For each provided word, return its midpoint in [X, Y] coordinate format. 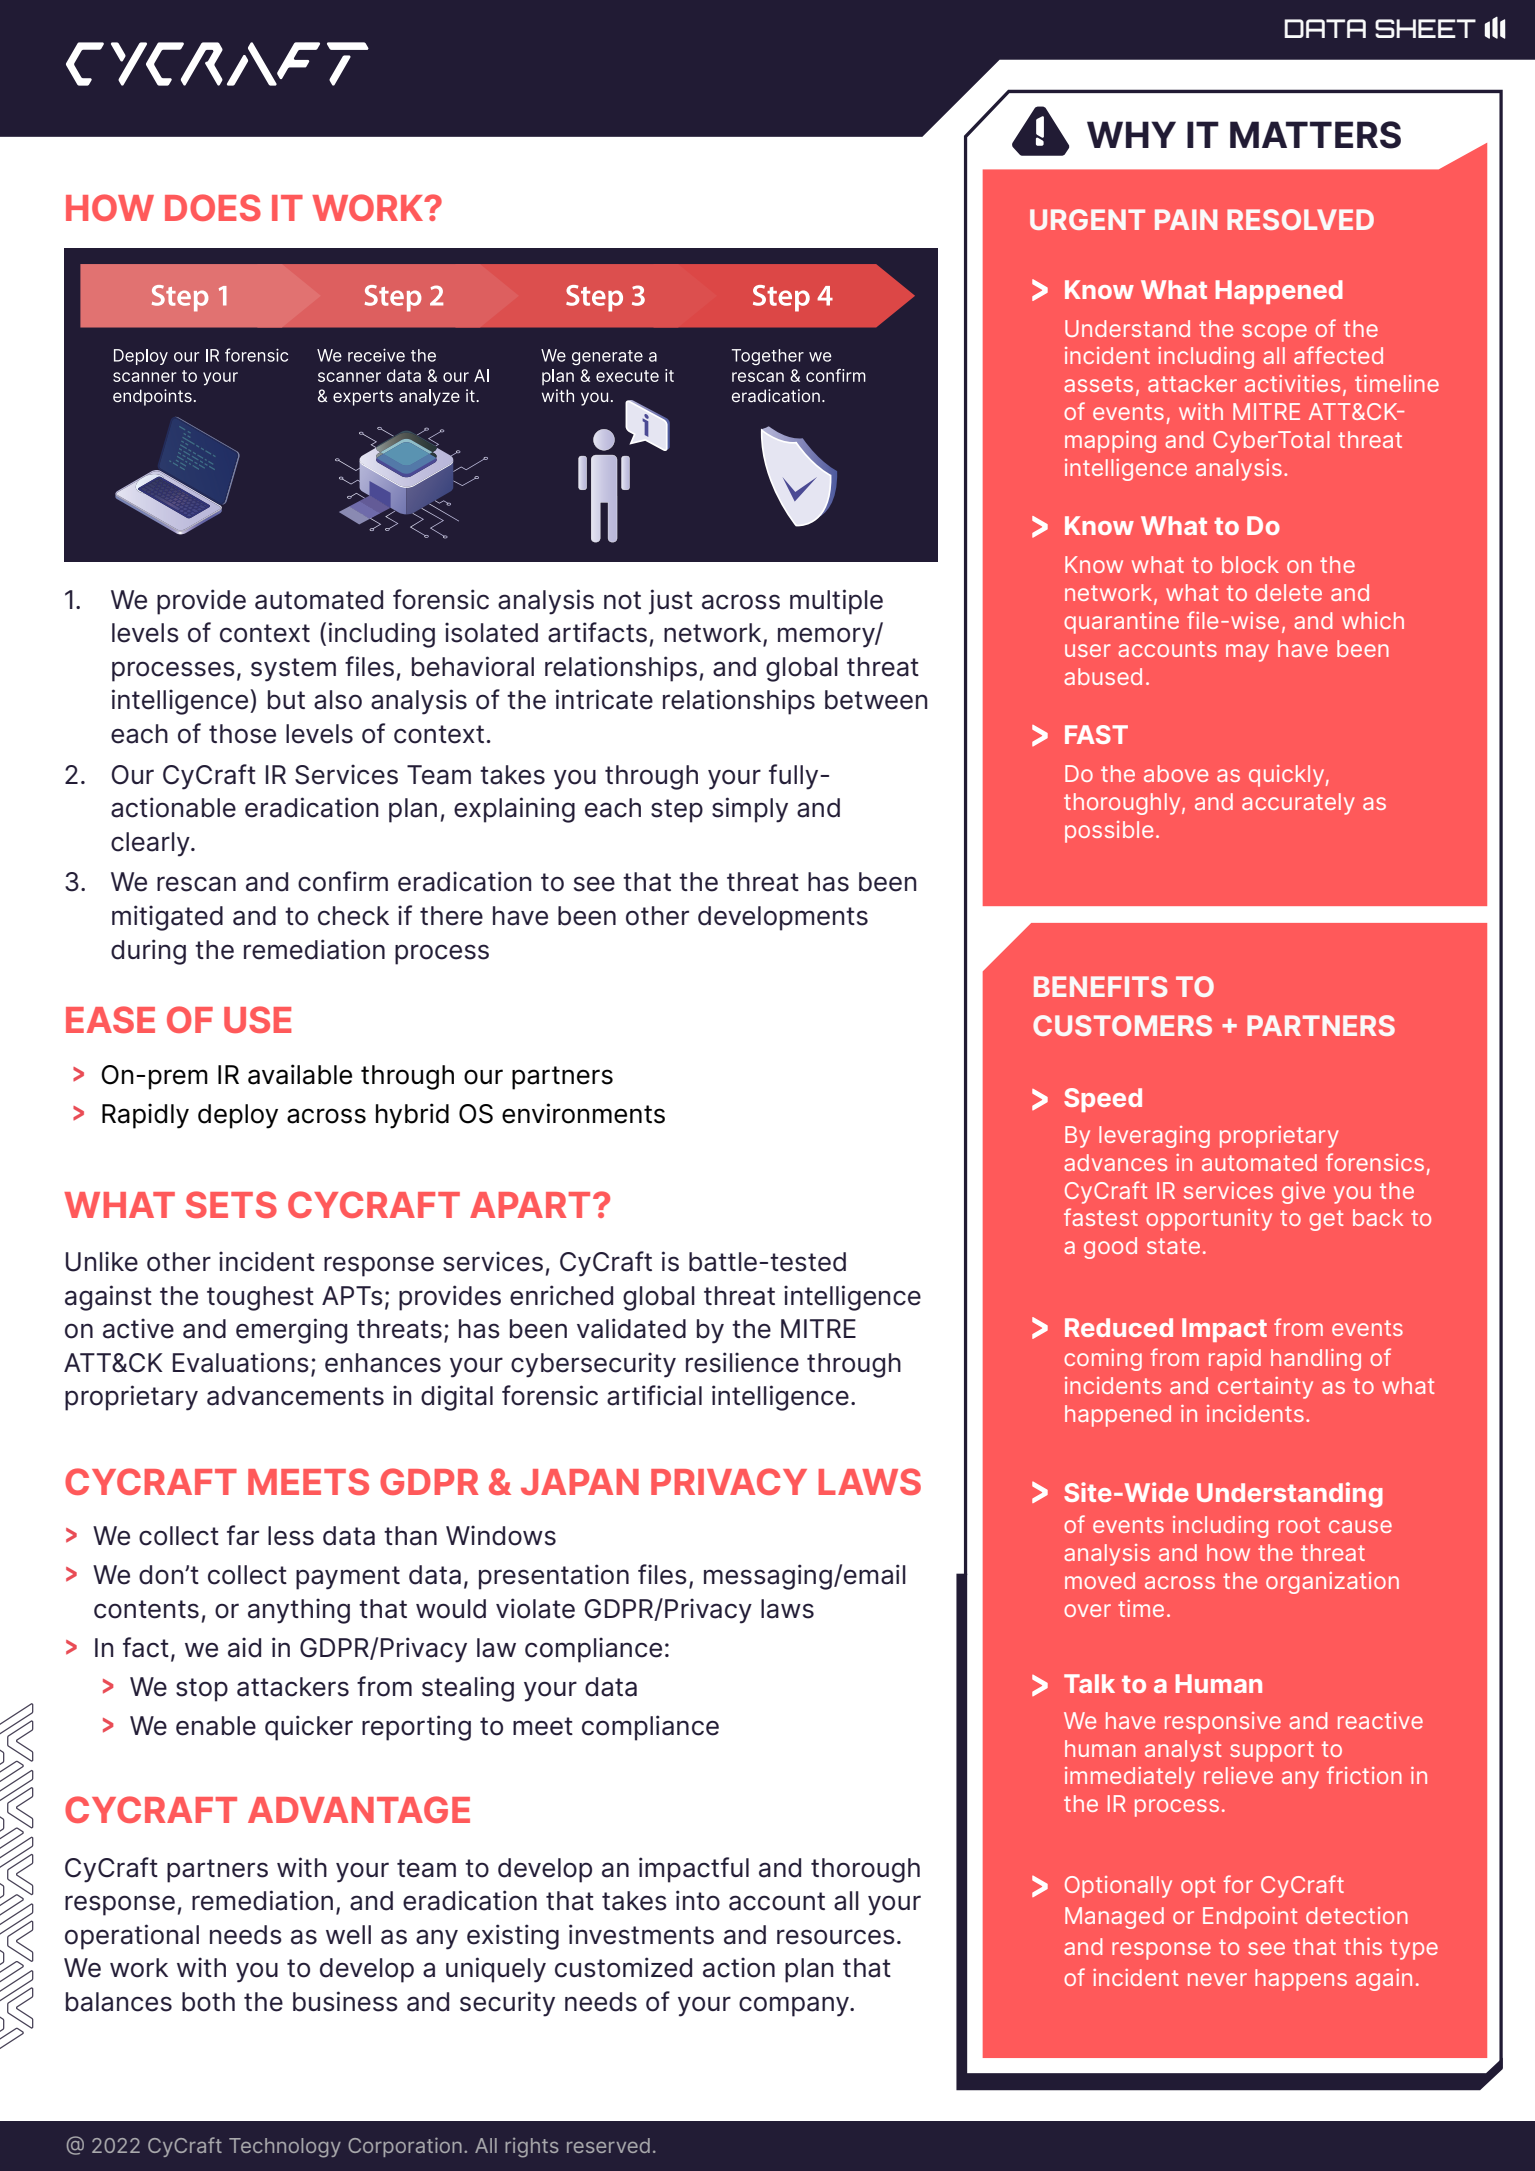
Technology [285, 2148]
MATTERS [1315, 135]
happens [1301, 1980]
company [795, 2006]
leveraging [1154, 1137]
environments [583, 1113]
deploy [238, 1116]
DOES [213, 207]
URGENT [1087, 219]
